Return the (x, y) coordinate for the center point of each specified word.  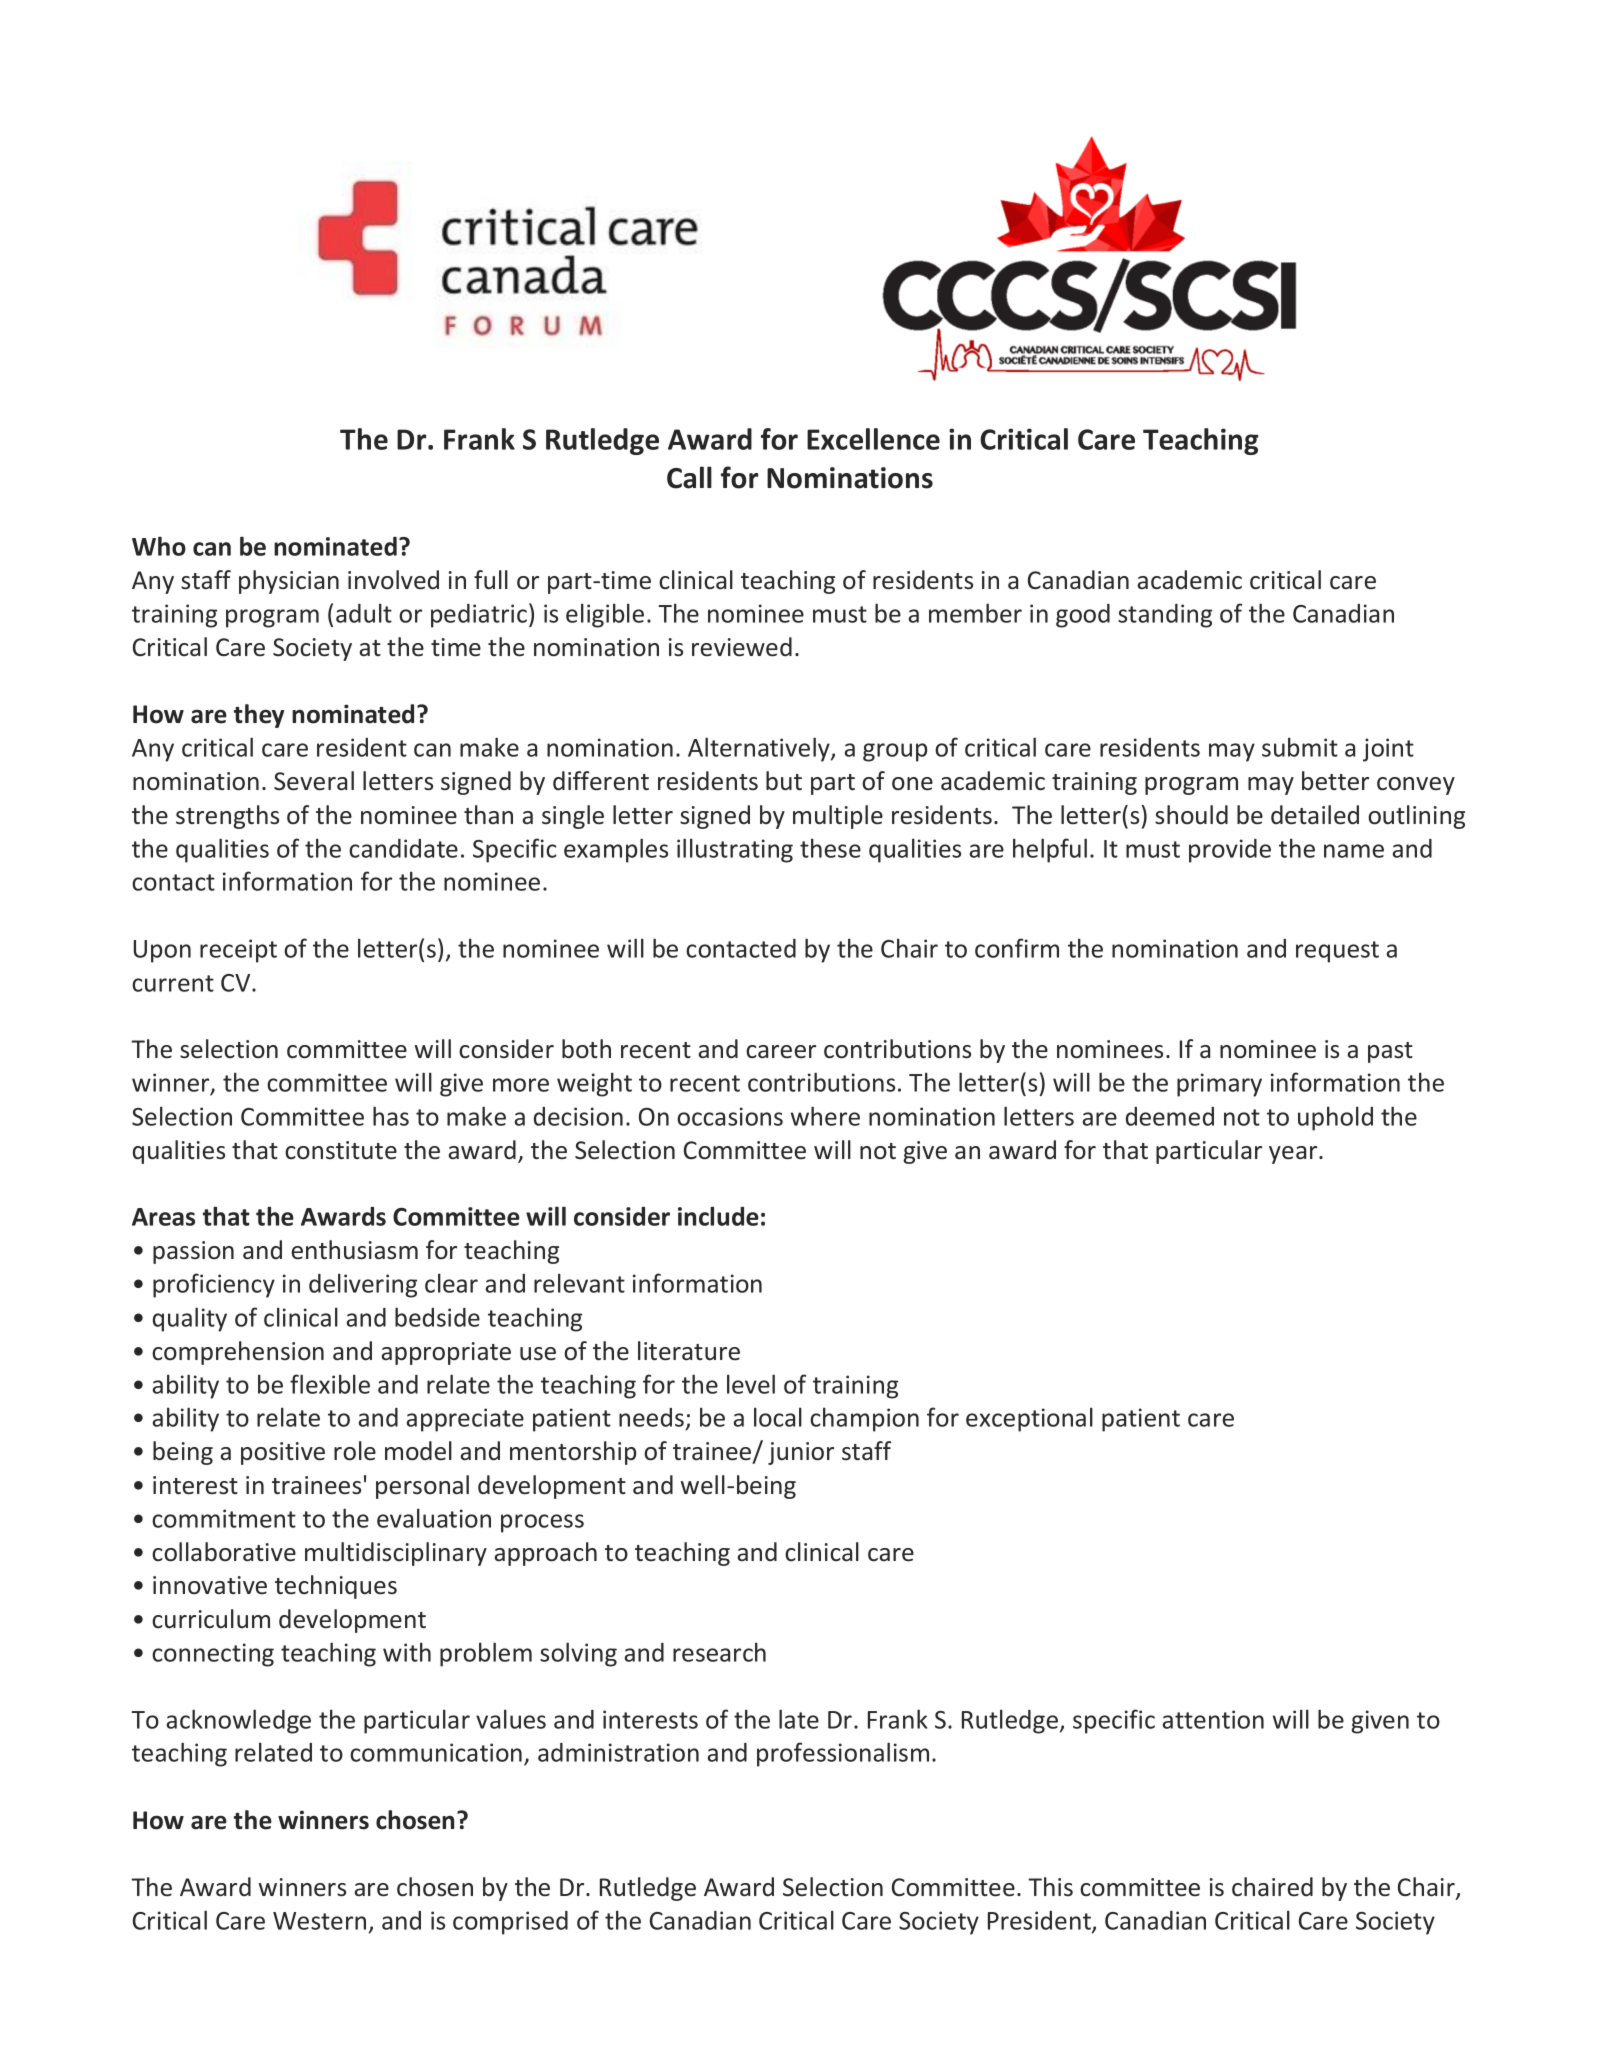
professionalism (843, 1754)
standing (1165, 616)
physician (289, 582)
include (718, 1216)
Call (689, 477)
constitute (341, 1150)
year (1294, 1155)
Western (319, 1921)
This (1050, 1887)
